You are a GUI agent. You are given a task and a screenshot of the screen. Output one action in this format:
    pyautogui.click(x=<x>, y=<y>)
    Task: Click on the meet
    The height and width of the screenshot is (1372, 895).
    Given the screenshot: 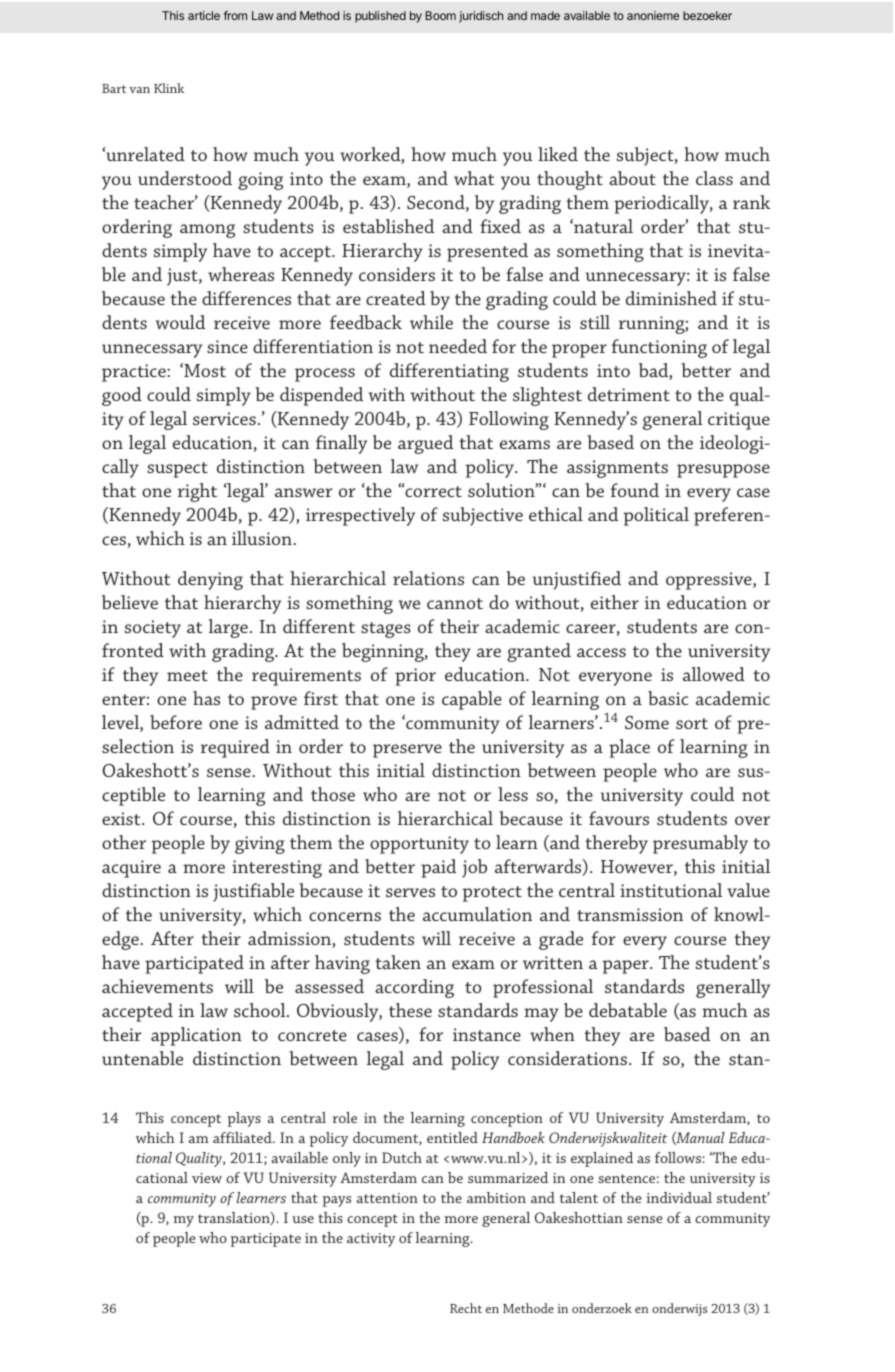 What is the action you would take?
    pyautogui.click(x=187, y=675)
